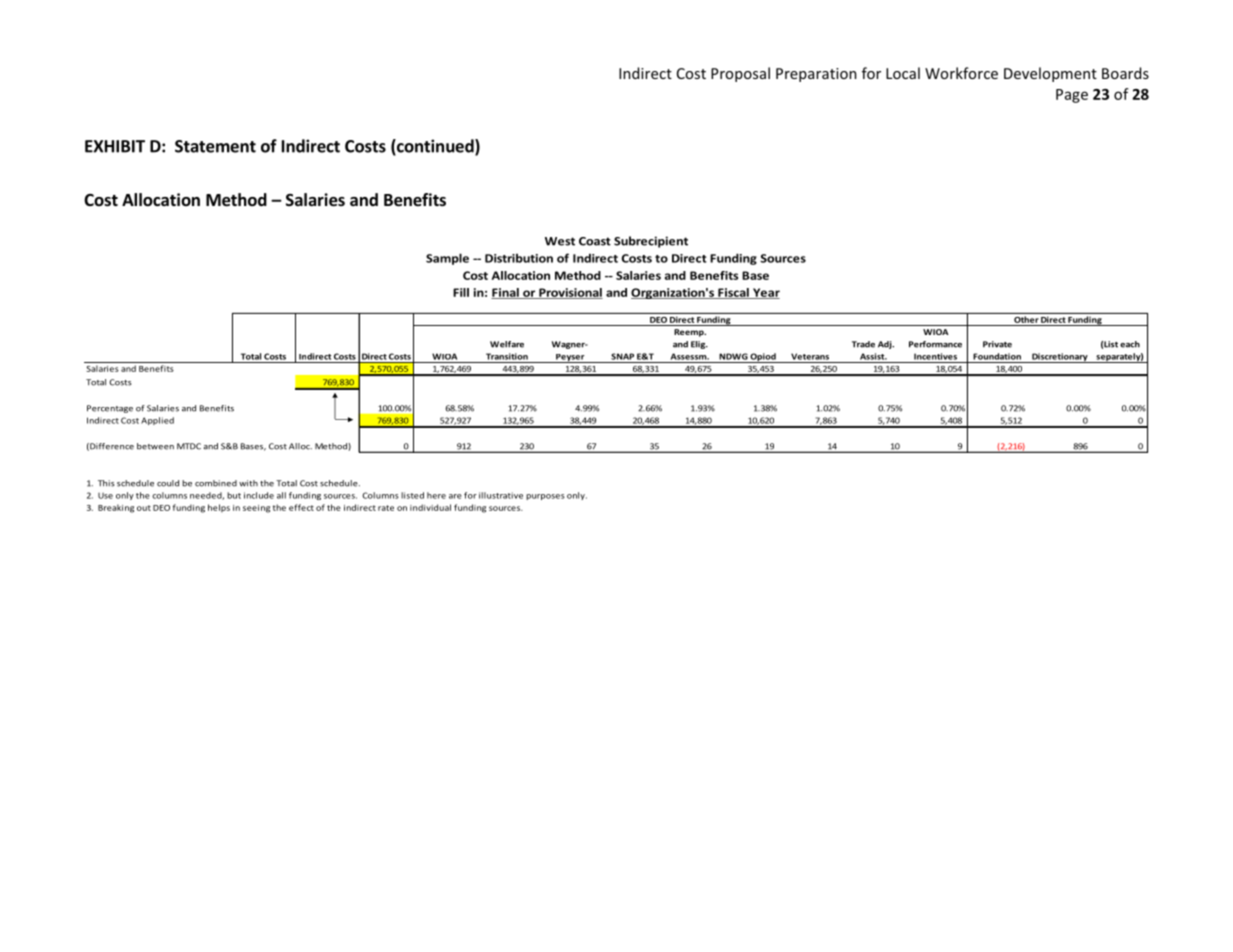 The width and height of the page is (1233, 952). I want to click on Year, so click(765, 293).
